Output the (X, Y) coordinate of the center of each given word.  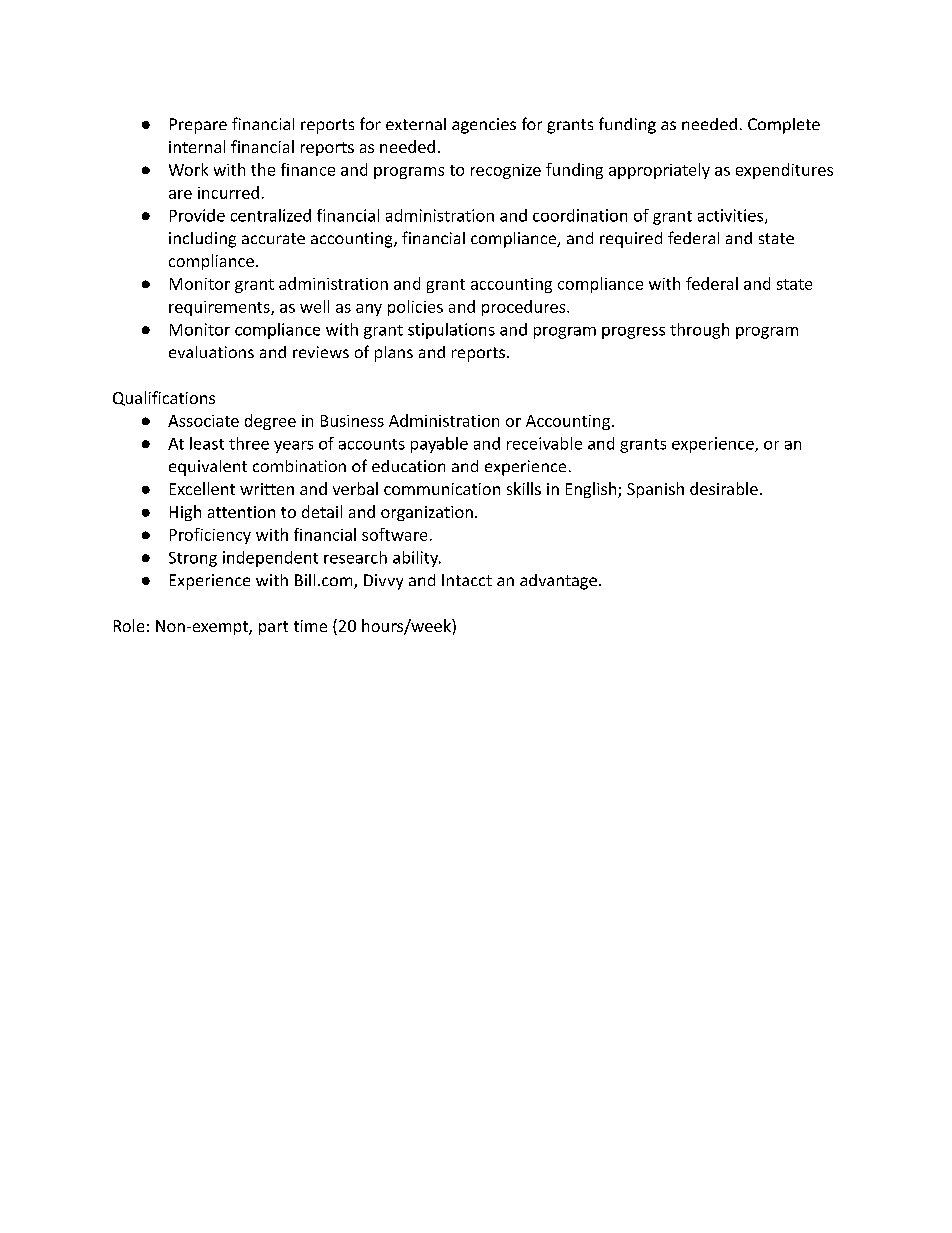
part (273, 628)
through (699, 331)
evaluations (211, 352)
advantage (558, 582)
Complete (784, 126)
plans (394, 354)
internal (197, 146)
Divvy (383, 582)
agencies (484, 126)
